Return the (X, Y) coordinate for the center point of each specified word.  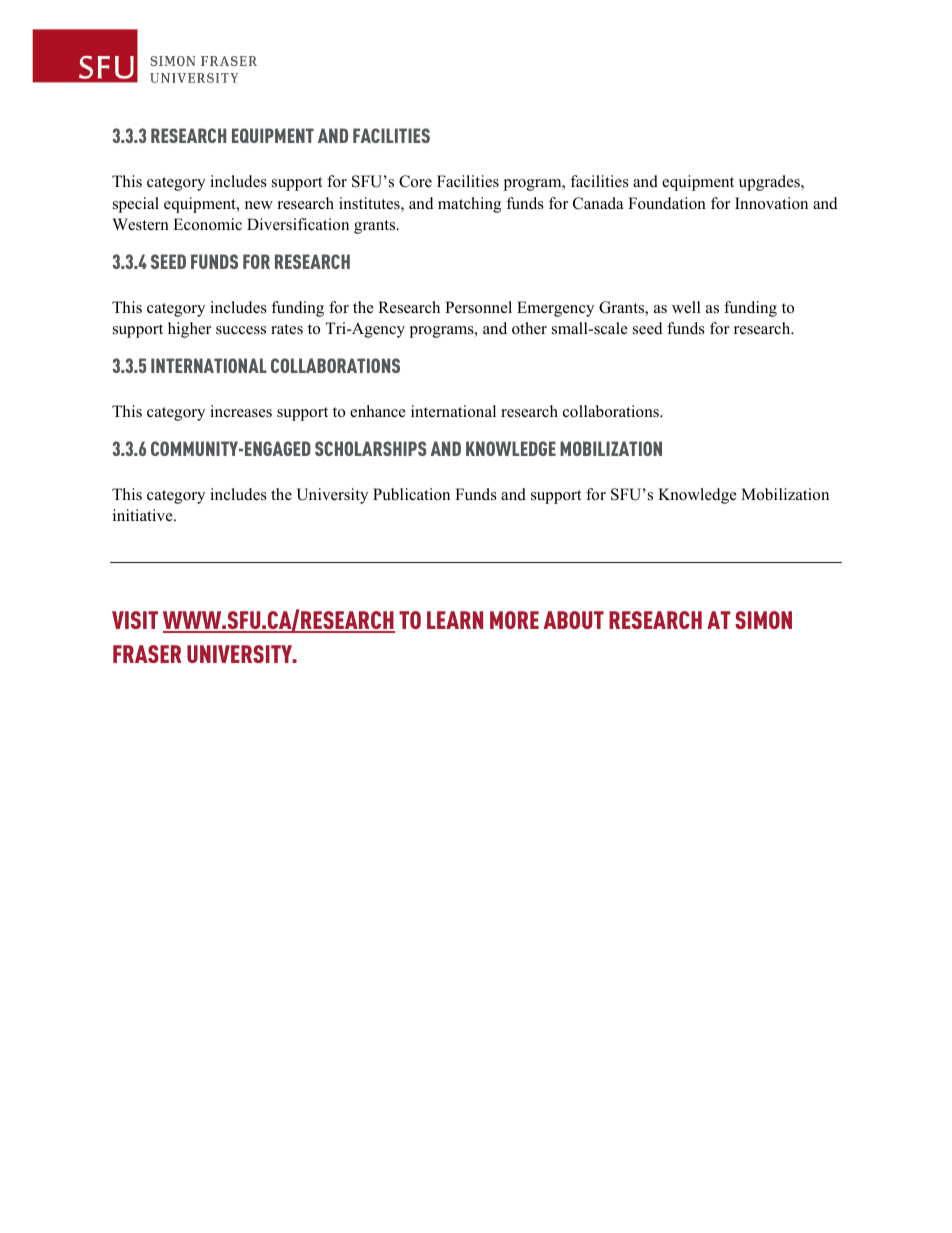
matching (469, 205)
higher (189, 330)
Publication (411, 494)
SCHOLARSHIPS (370, 448)
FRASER (147, 654)
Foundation (667, 203)
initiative (144, 515)
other (529, 328)
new (259, 205)
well (686, 307)
